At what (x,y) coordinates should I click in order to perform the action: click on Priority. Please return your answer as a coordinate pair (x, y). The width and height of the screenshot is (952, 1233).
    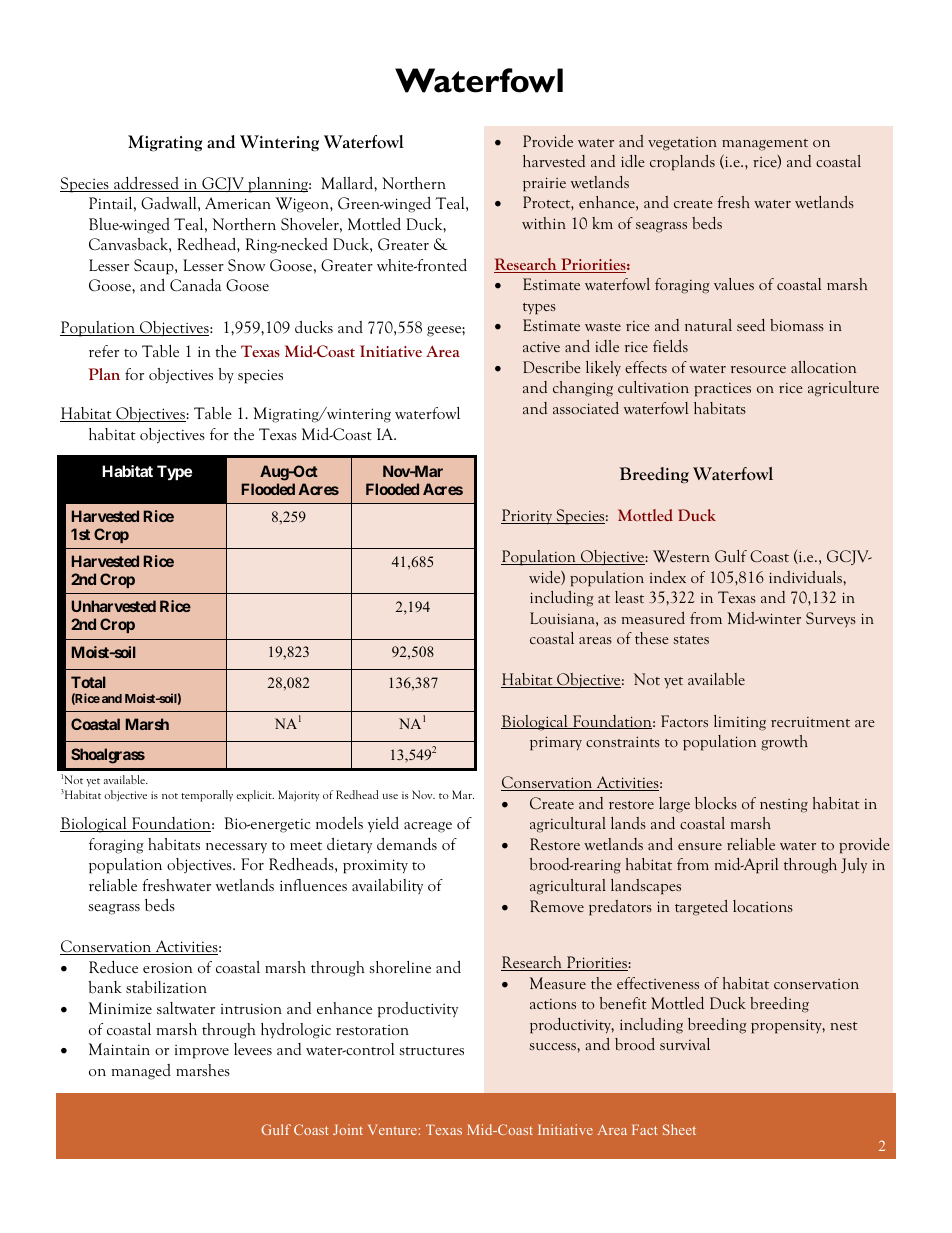
    Looking at the image, I should click on (528, 517).
